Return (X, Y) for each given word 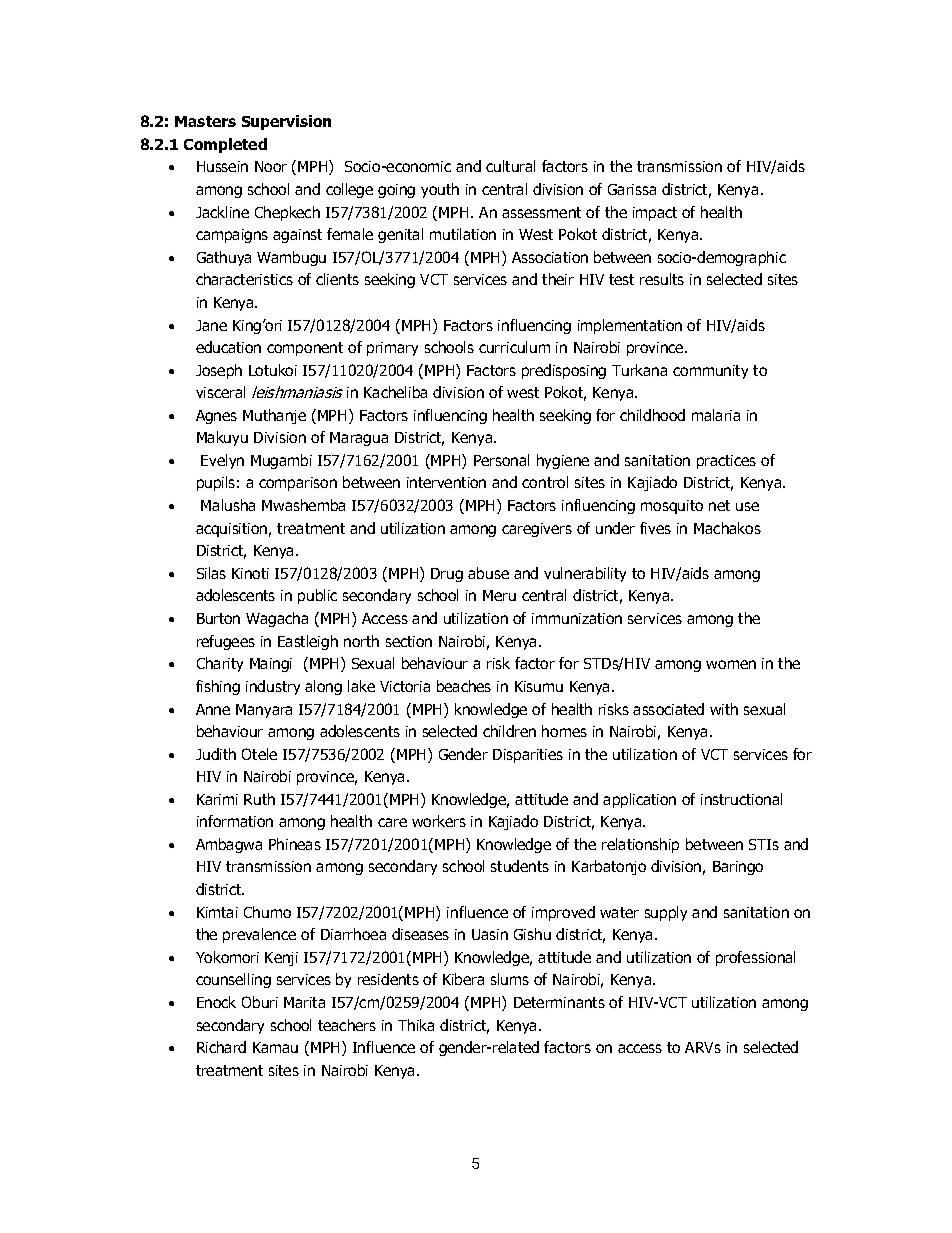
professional (755, 958)
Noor (271, 166)
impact (655, 214)
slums (510, 979)
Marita (304, 1002)
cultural (510, 166)
